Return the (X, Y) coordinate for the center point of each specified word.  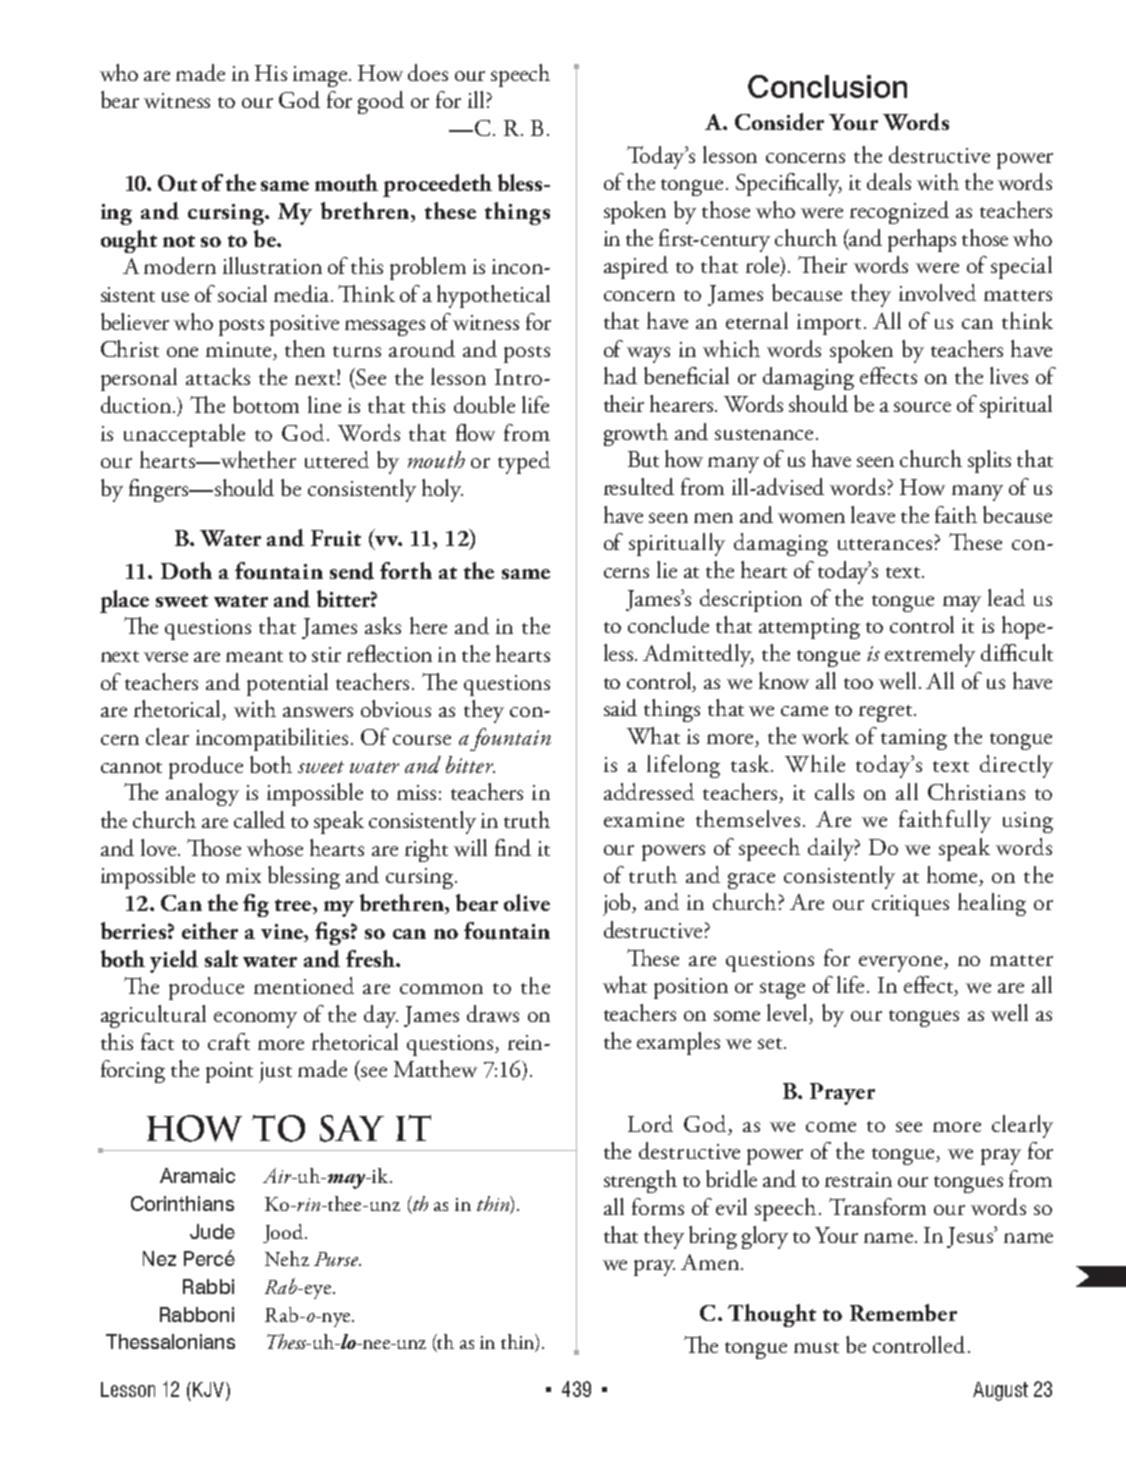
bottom (266, 404)
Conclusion (827, 86)
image (320, 76)
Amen (710, 1262)
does (428, 72)
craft (229, 1041)
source (922, 407)
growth (636, 434)
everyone (902, 964)
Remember (903, 1312)
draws (493, 1013)
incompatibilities (272, 739)
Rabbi (208, 1286)
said (620, 707)
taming (914, 739)
